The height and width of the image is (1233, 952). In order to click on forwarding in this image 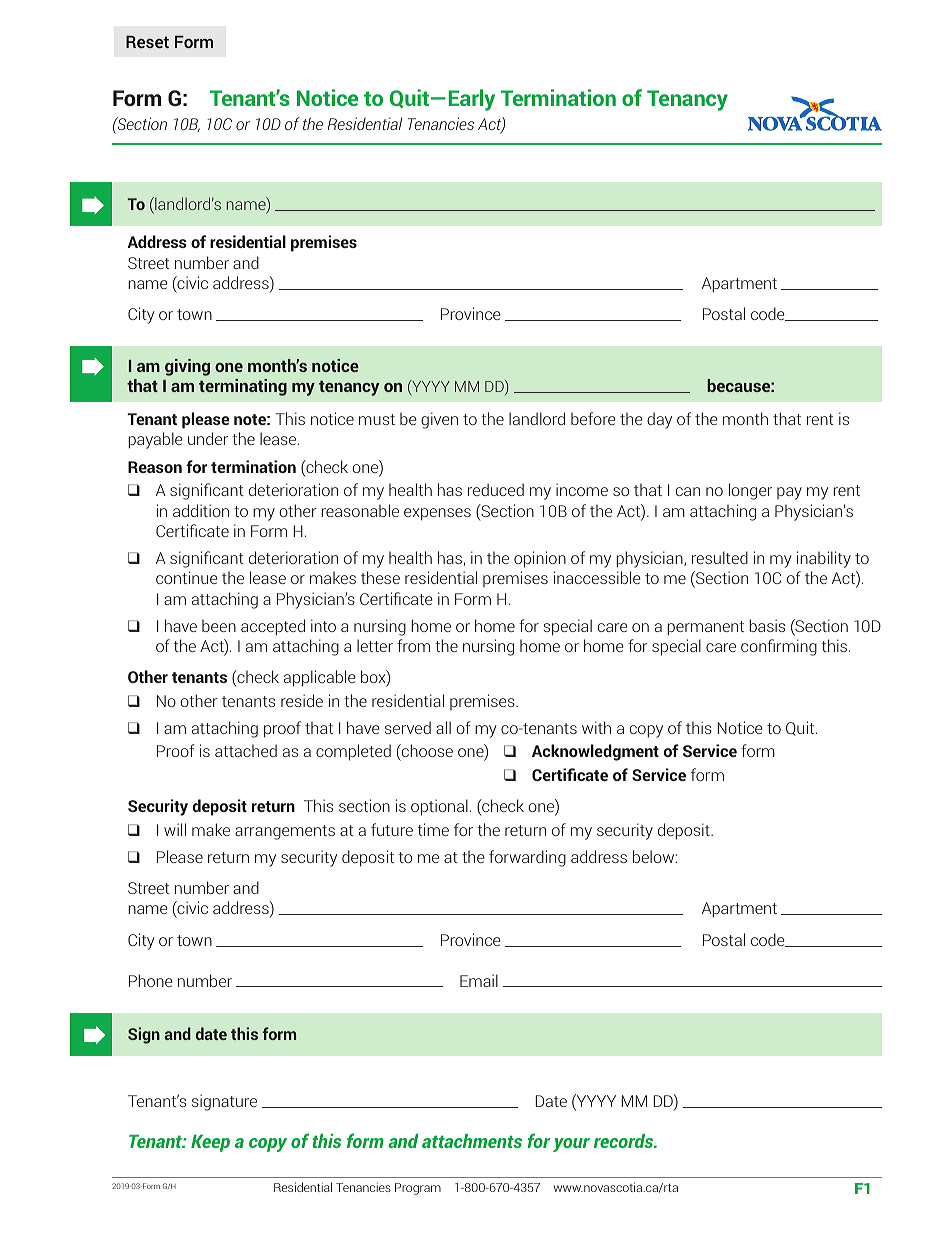, I will do `click(527, 858)`.
